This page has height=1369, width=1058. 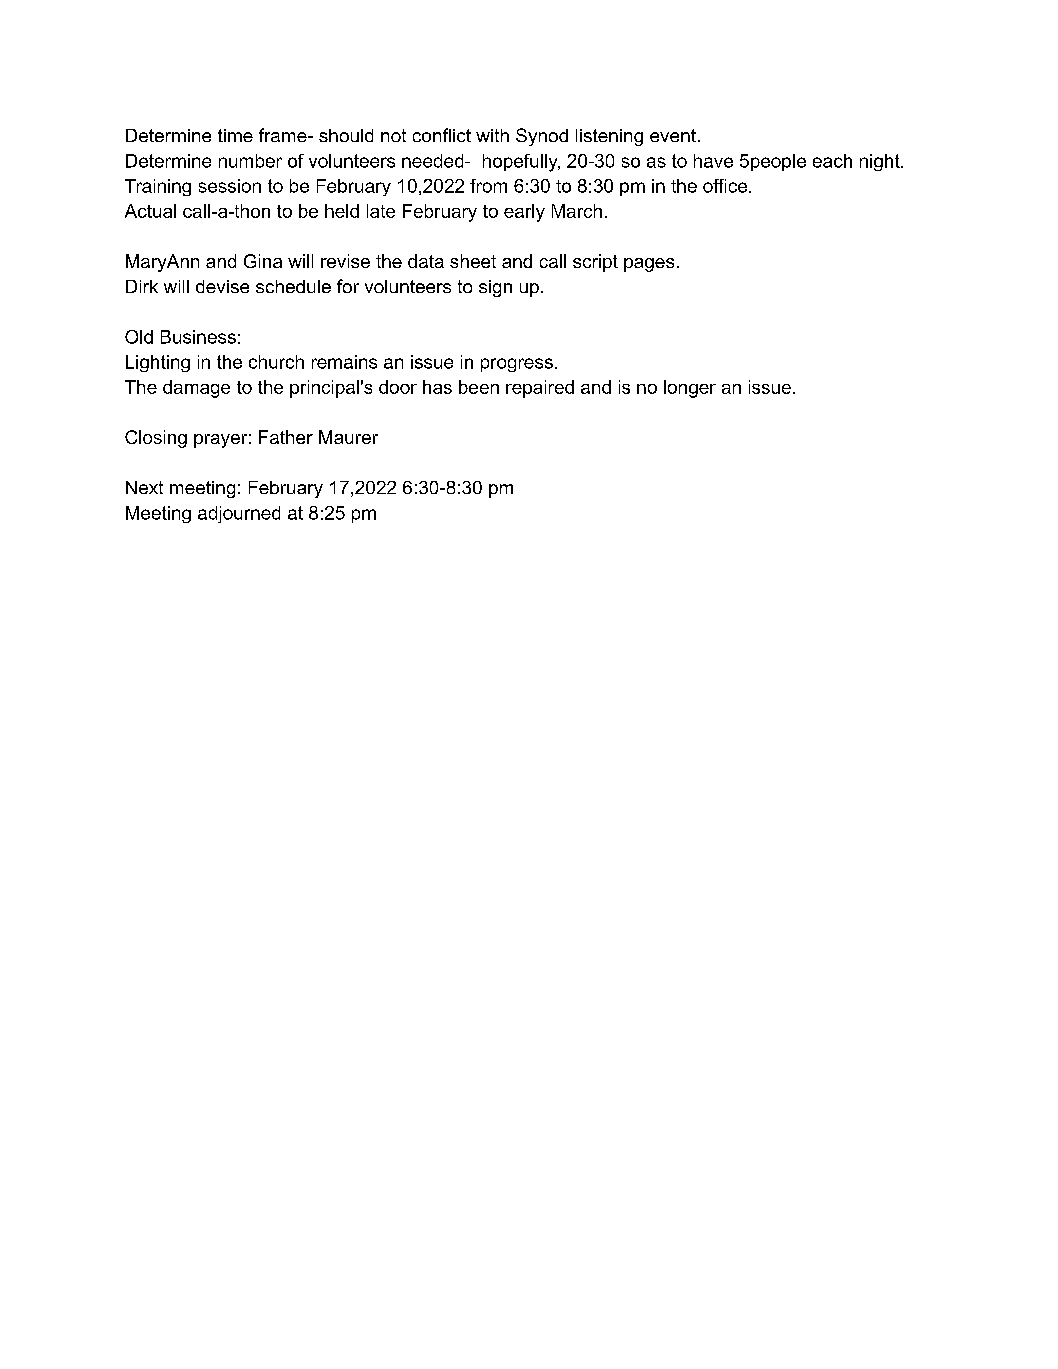 I want to click on longer, so click(x=690, y=389).
